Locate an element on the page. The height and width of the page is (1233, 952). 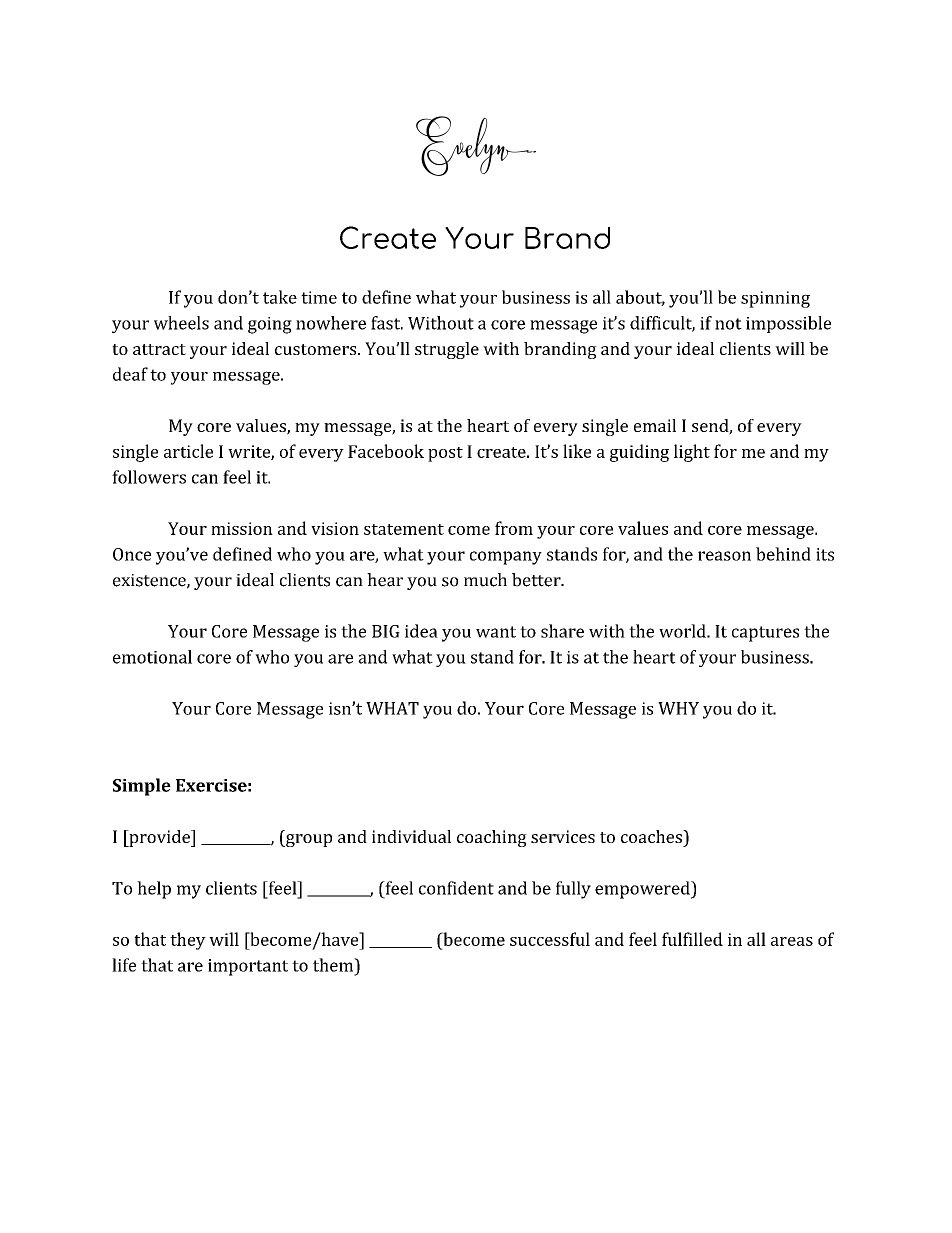
wheels is located at coordinates (181, 323).
